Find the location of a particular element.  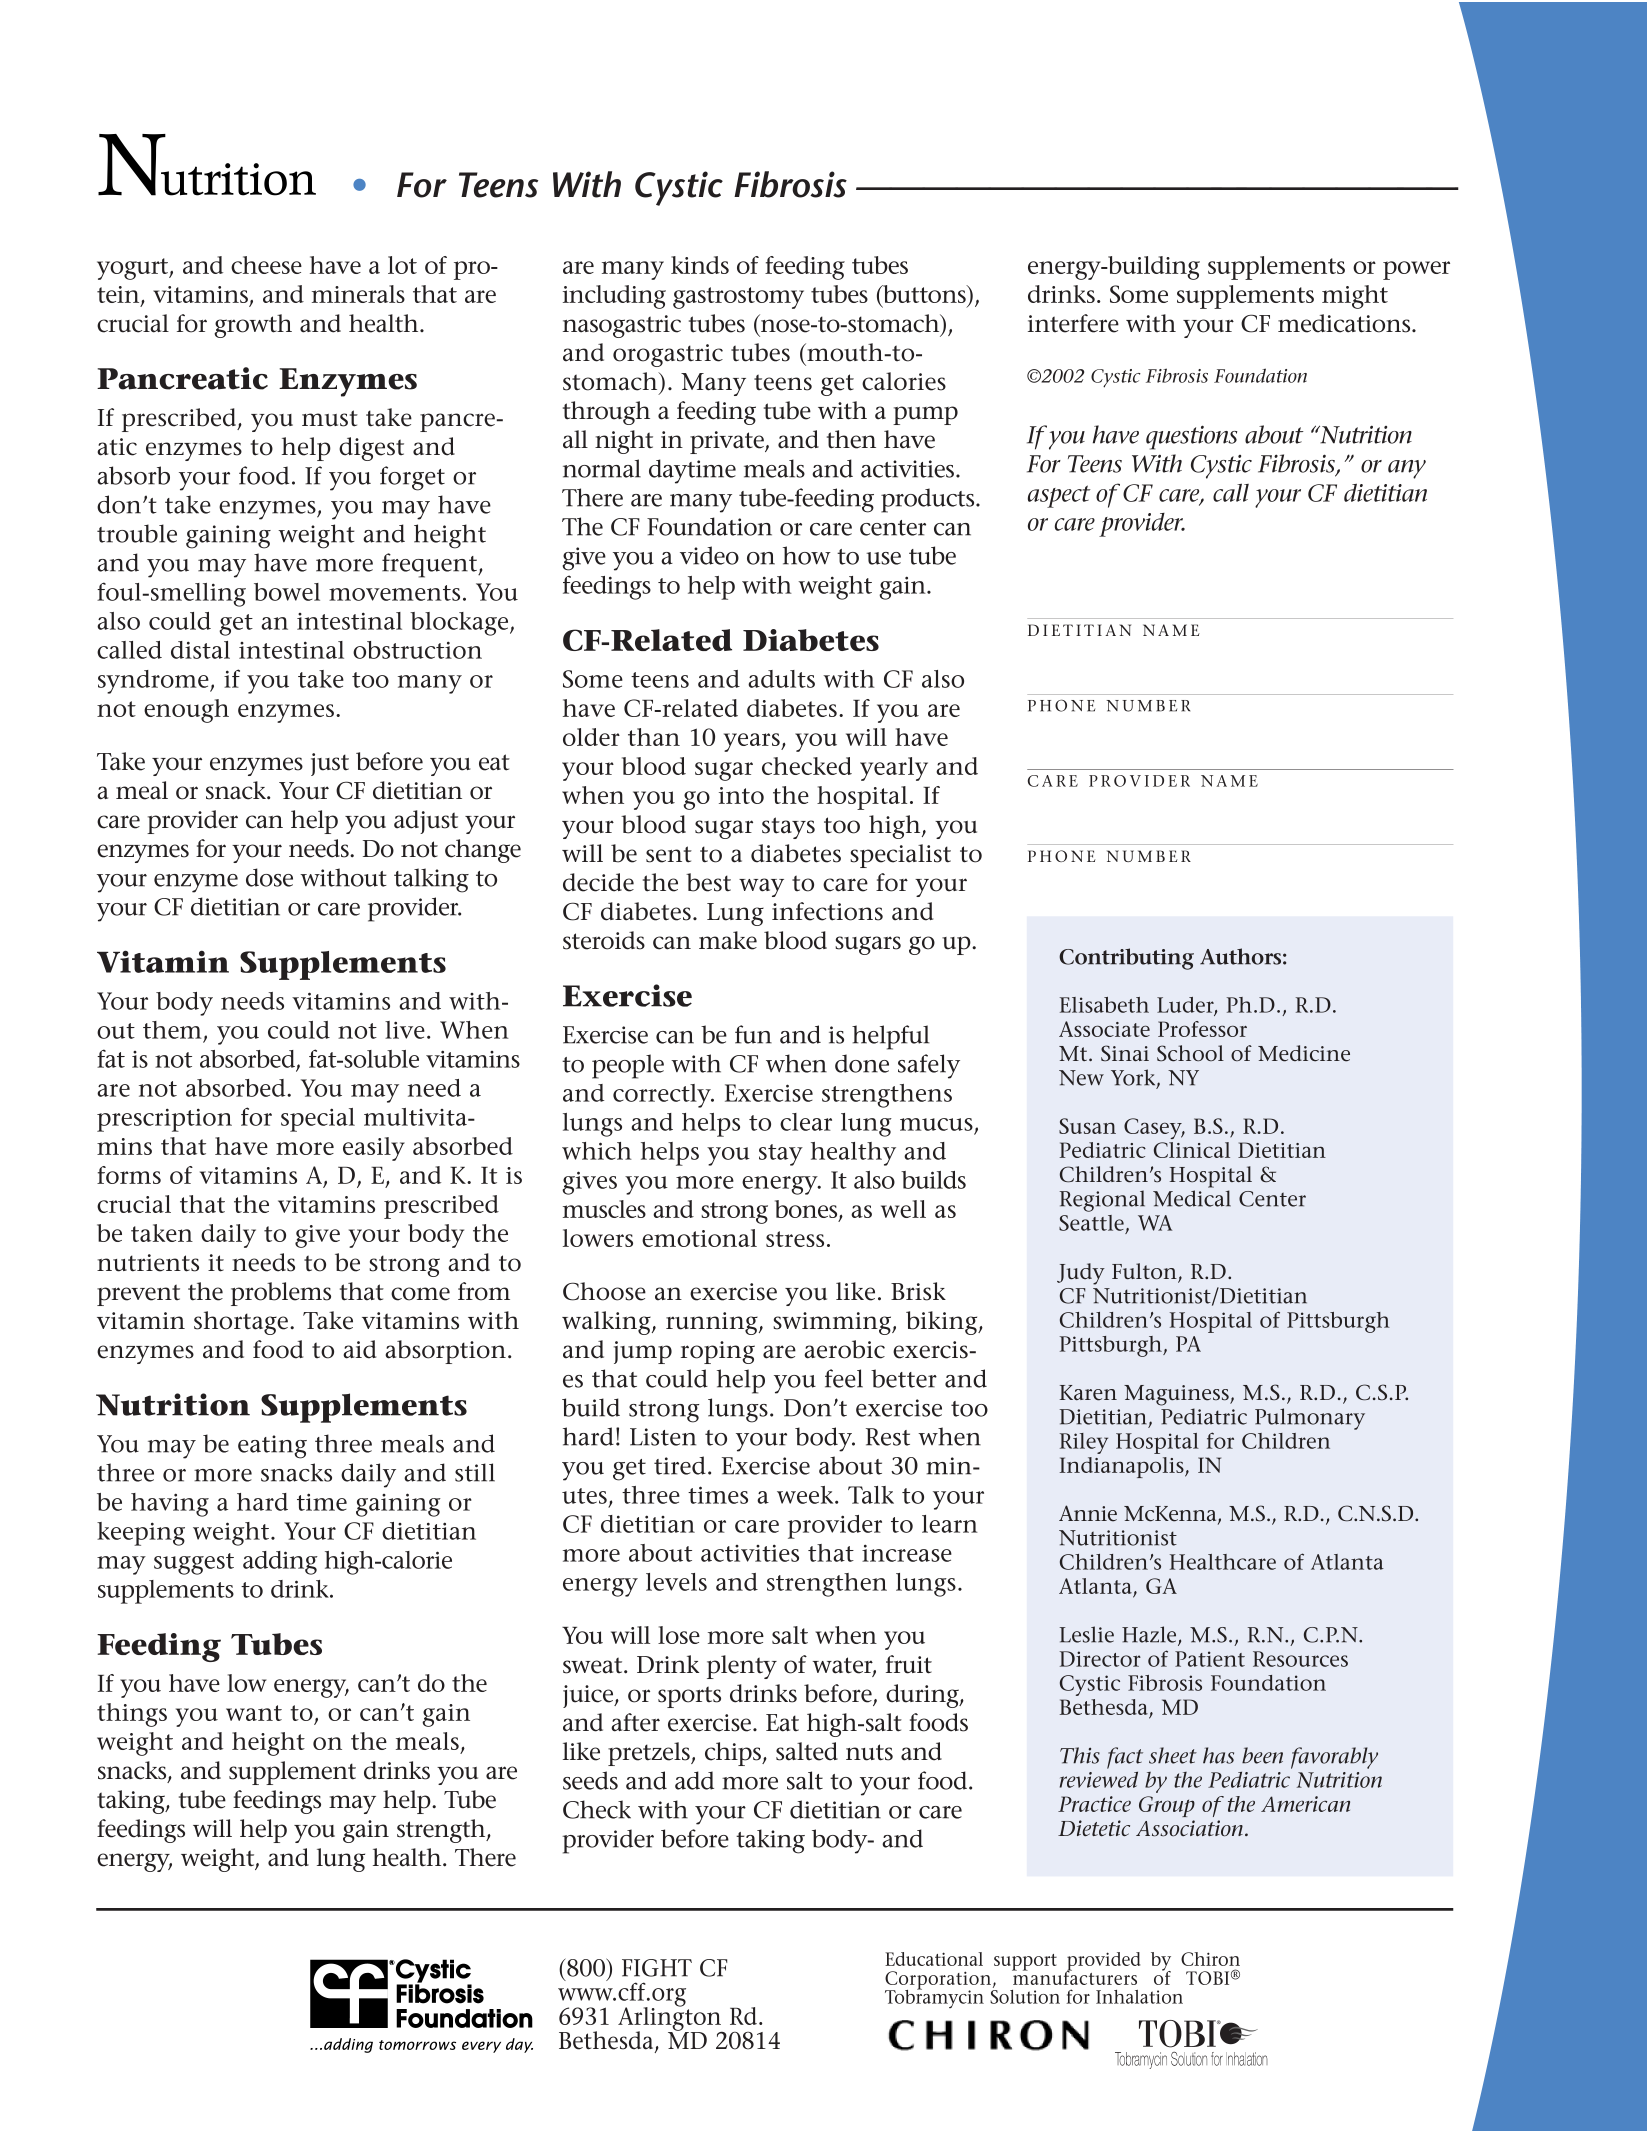

Contributing is located at coordinates (1126, 959).
